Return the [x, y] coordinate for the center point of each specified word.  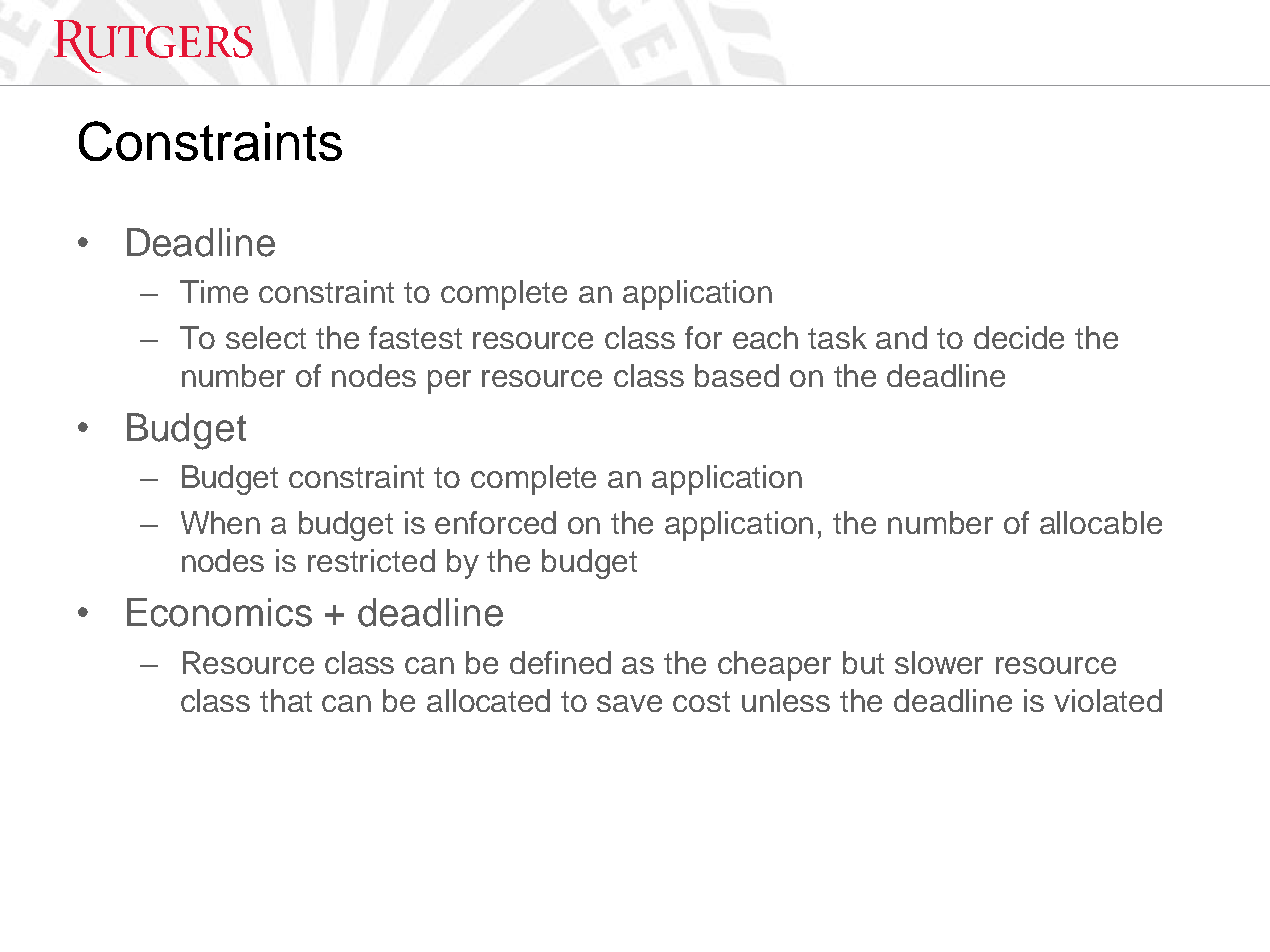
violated [1108, 700]
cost [701, 701]
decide [1019, 337]
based [737, 375]
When [220, 522]
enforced [495, 522]
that [286, 700]
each [765, 337]
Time [214, 291]
